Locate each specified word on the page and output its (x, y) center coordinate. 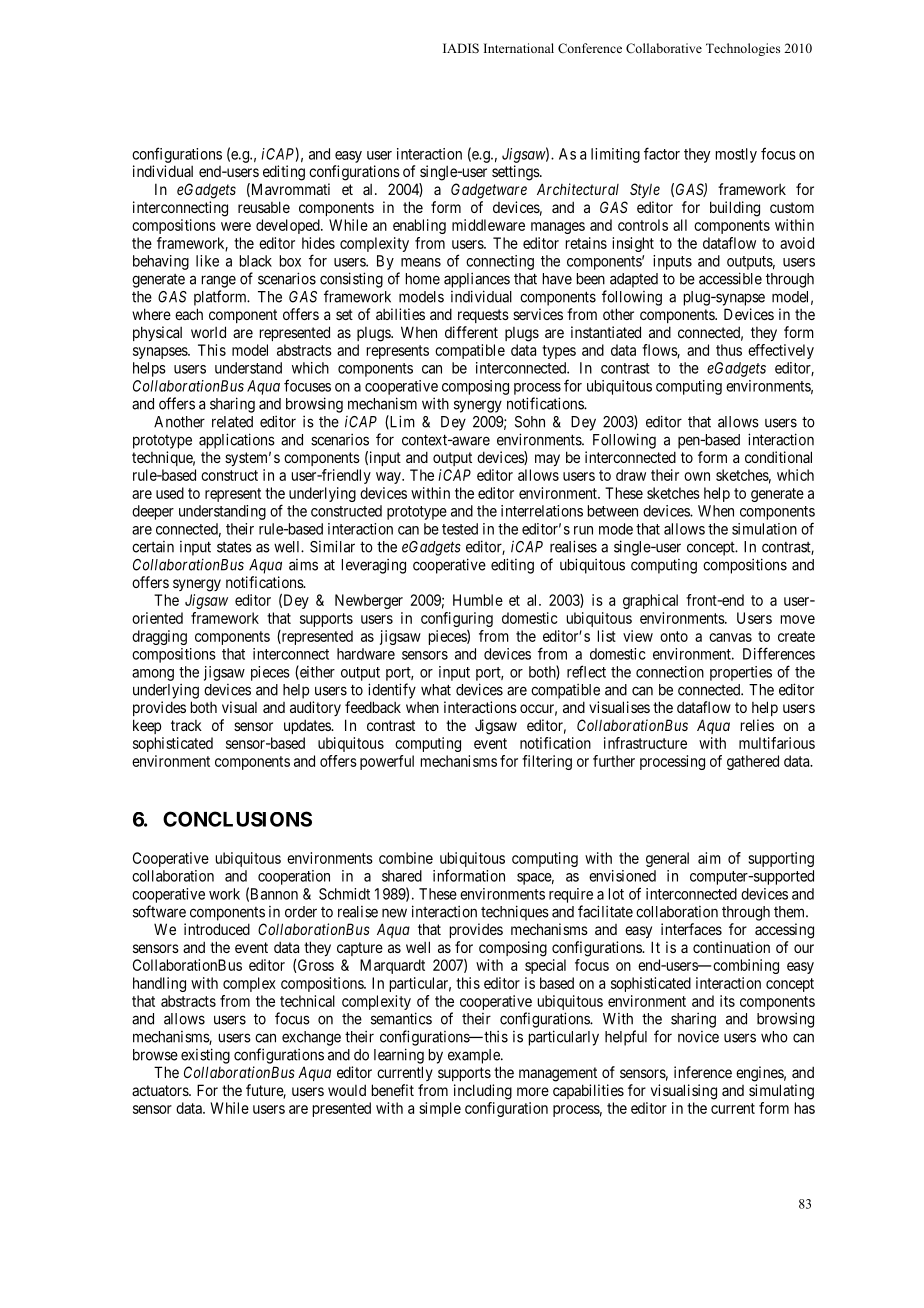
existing (205, 1056)
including (483, 1092)
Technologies (743, 49)
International (519, 48)
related (232, 422)
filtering (547, 762)
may (547, 460)
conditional (778, 457)
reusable (264, 207)
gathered (753, 762)
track (186, 725)
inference (703, 1072)
